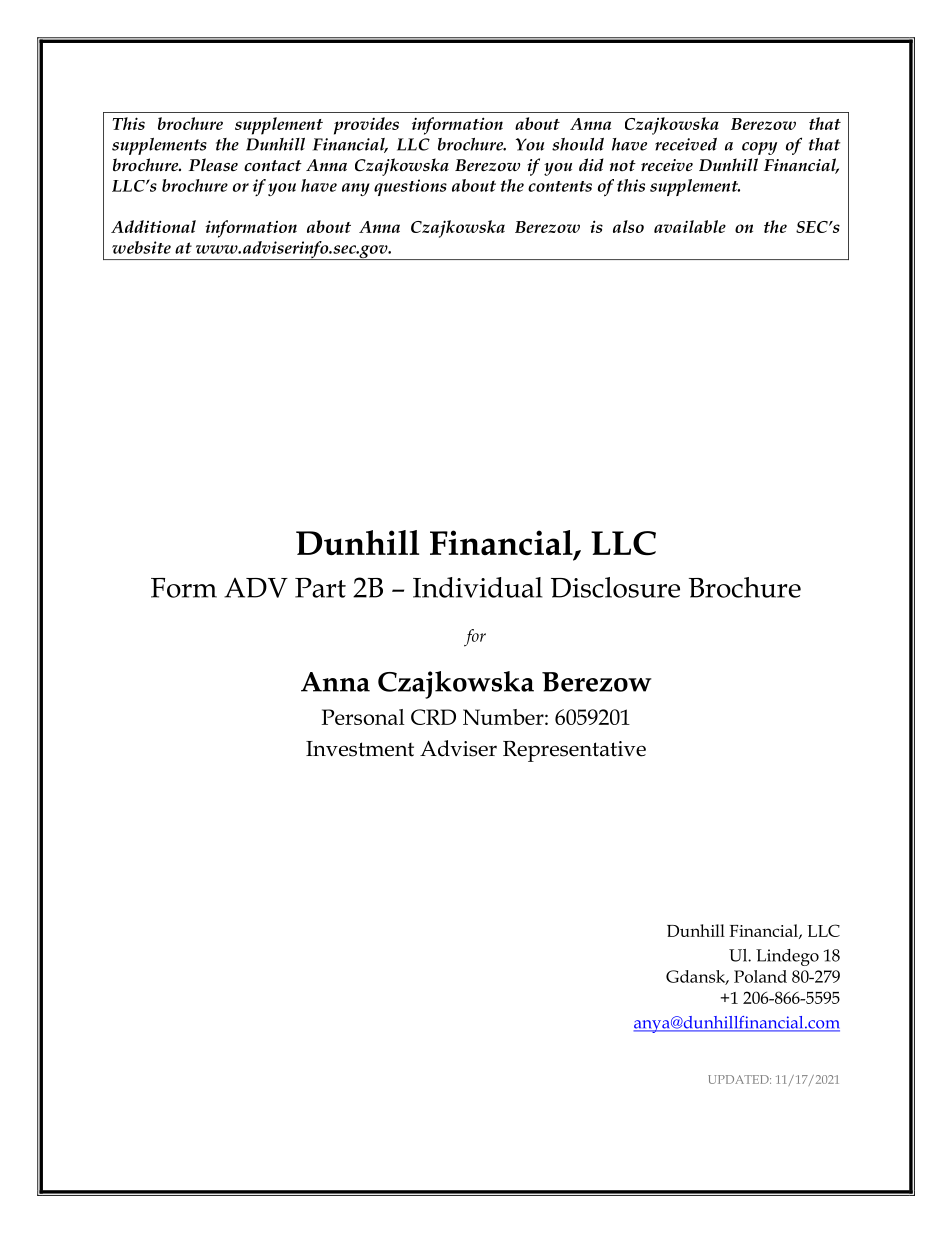  I want to click on also, so click(628, 226).
